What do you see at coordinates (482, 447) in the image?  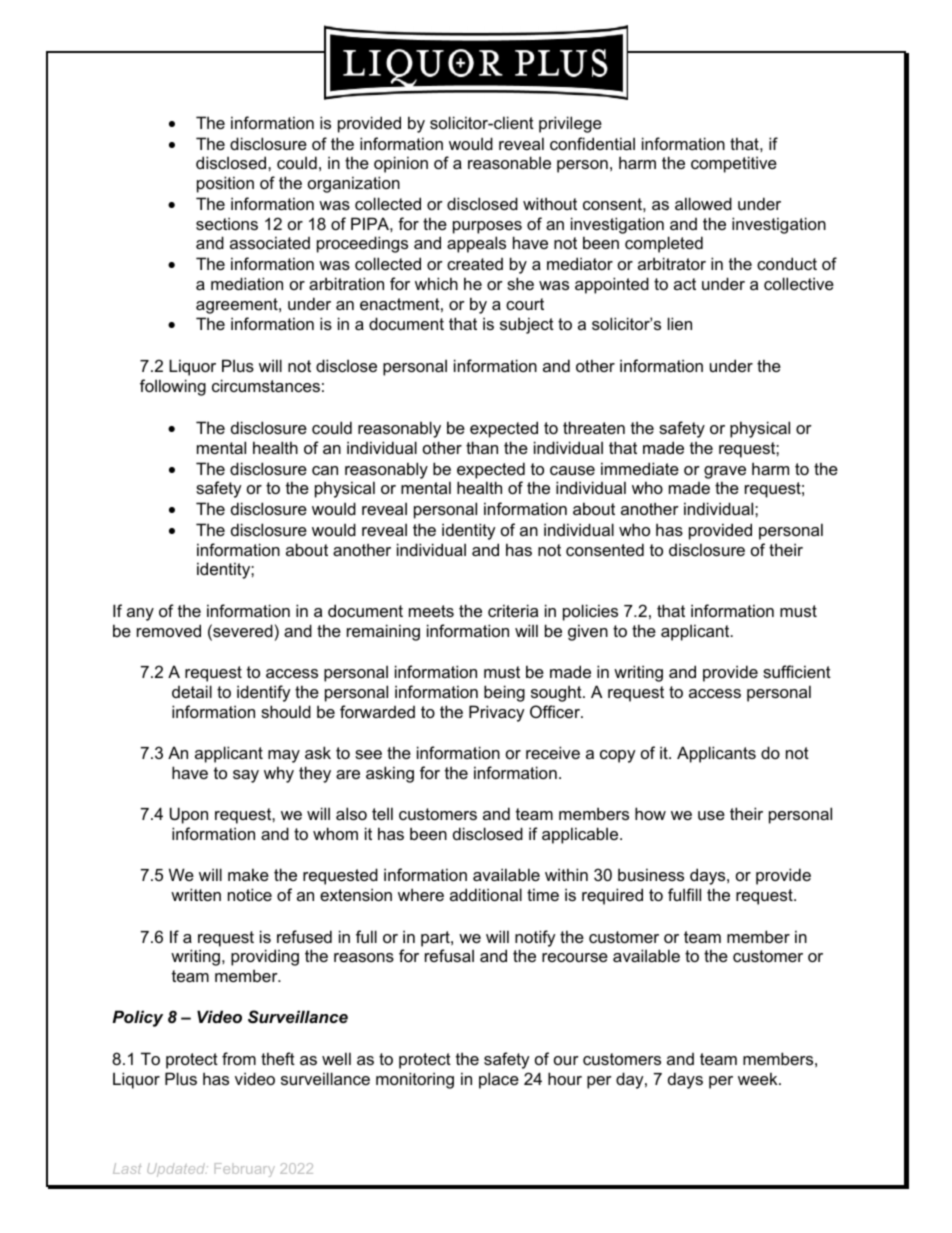 I see `than` at bounding box center [482, 447].
